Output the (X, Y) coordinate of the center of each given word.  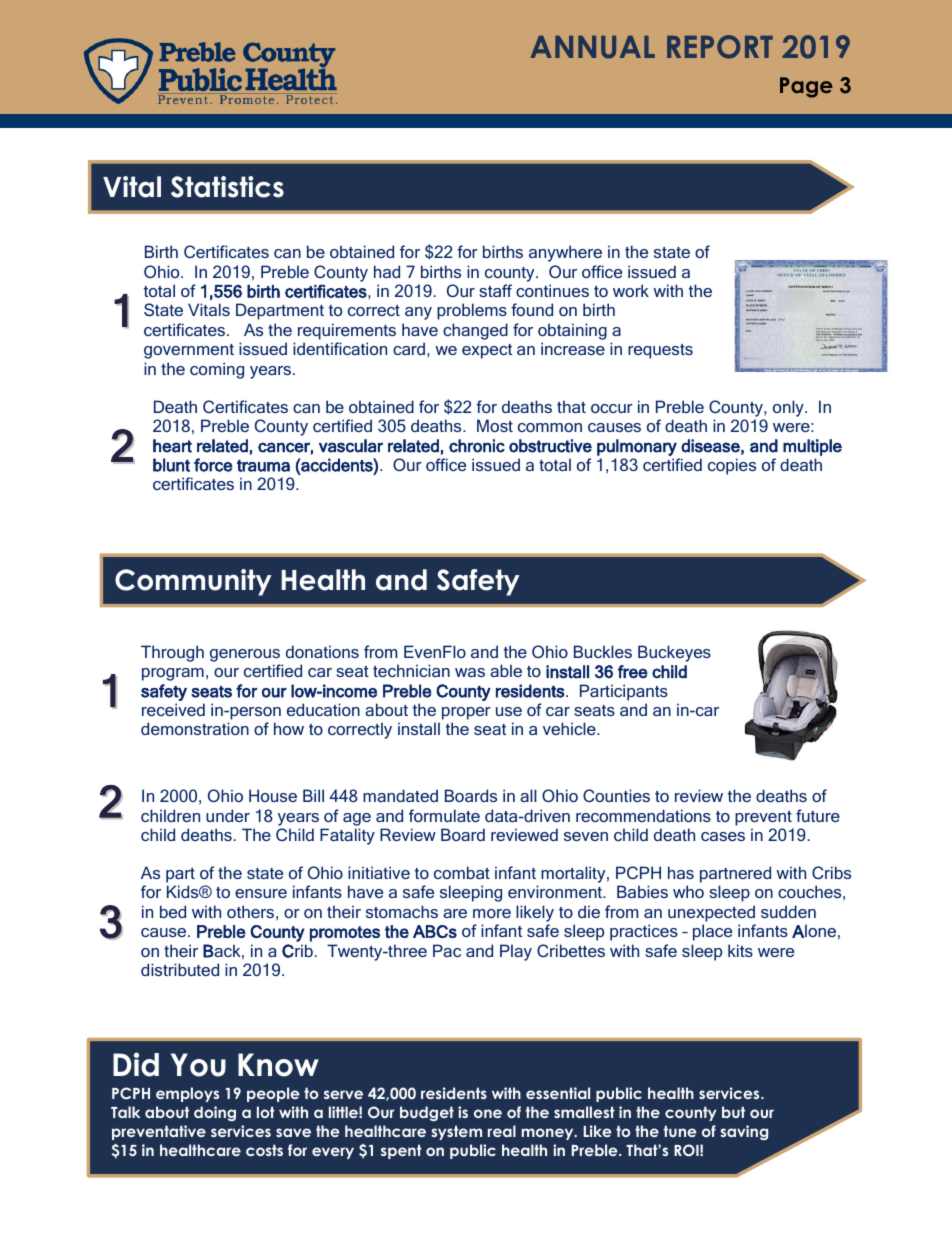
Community (193, 582)
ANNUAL (592, 47)
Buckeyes (674, 653)
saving (744, 1132)
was (470, 672)
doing (215, 1113)
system (456, 1132)
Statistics (227, 187)
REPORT (720, 47)
